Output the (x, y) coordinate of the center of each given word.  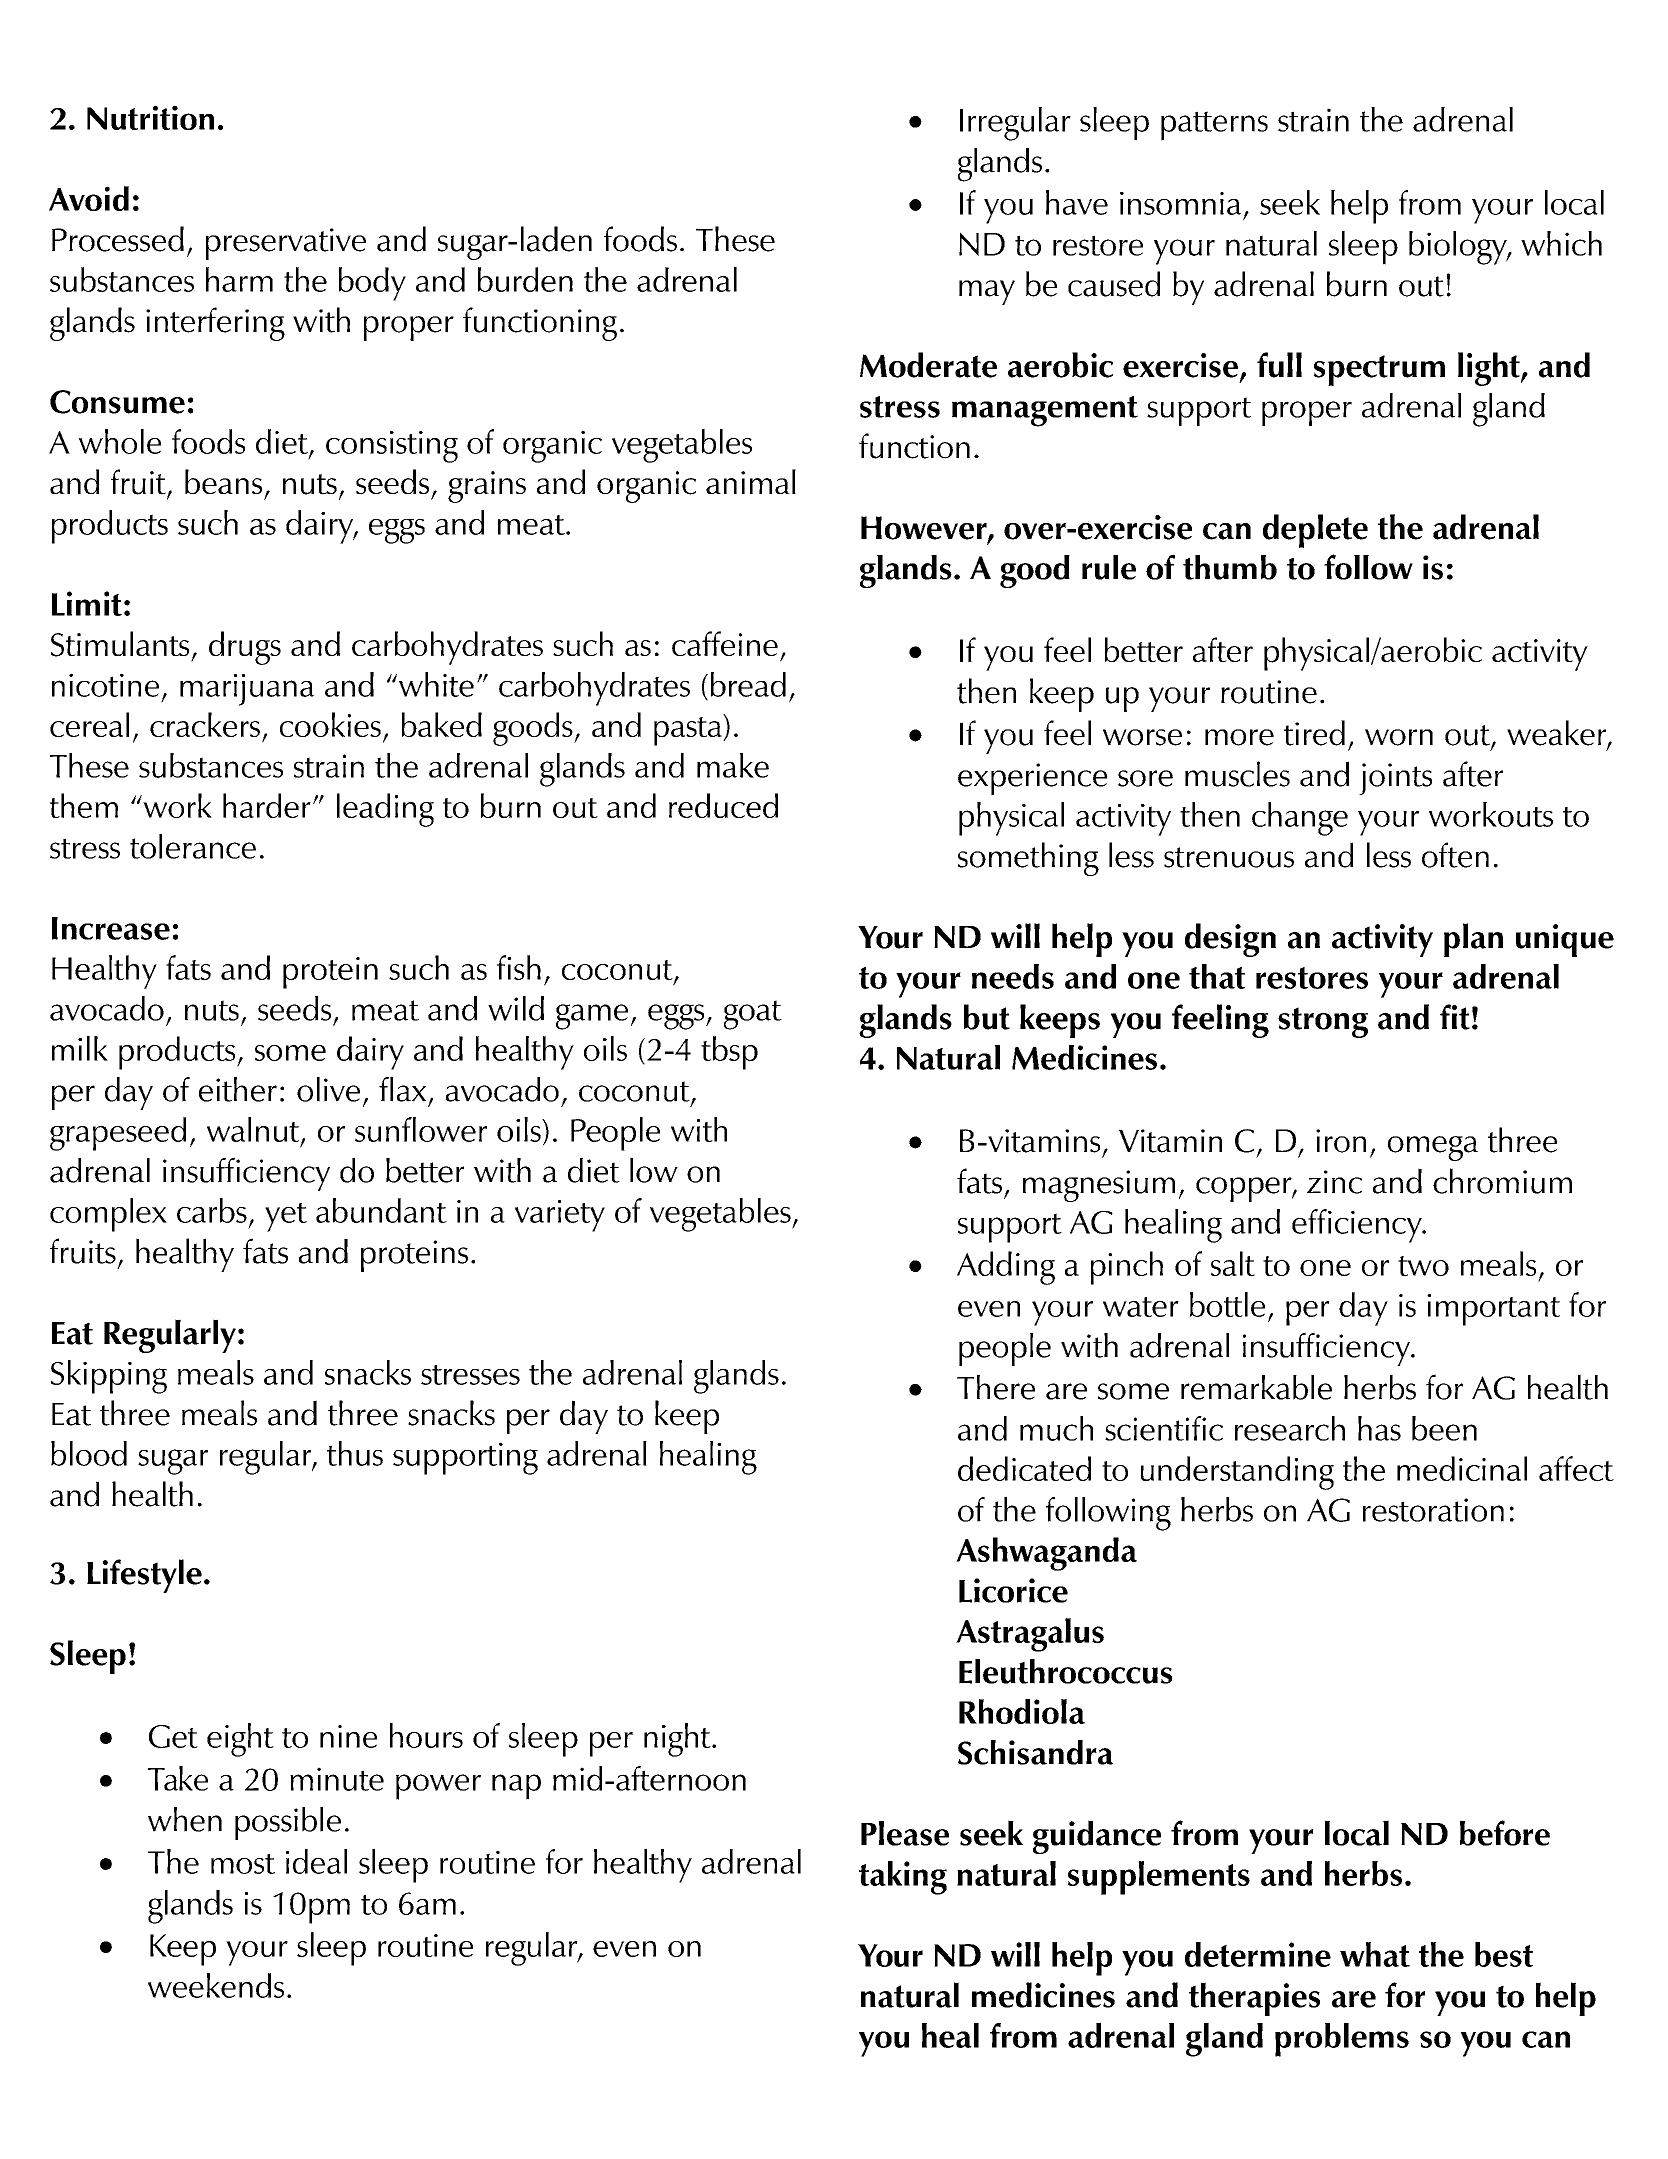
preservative (286, 244)
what (1375, 1954)
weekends (216, 1985)
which (1561, 243)
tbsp (729, 1053)
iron (1341, 1141)
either (238, 1089)
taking (903, 1878)
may (987, 292)
